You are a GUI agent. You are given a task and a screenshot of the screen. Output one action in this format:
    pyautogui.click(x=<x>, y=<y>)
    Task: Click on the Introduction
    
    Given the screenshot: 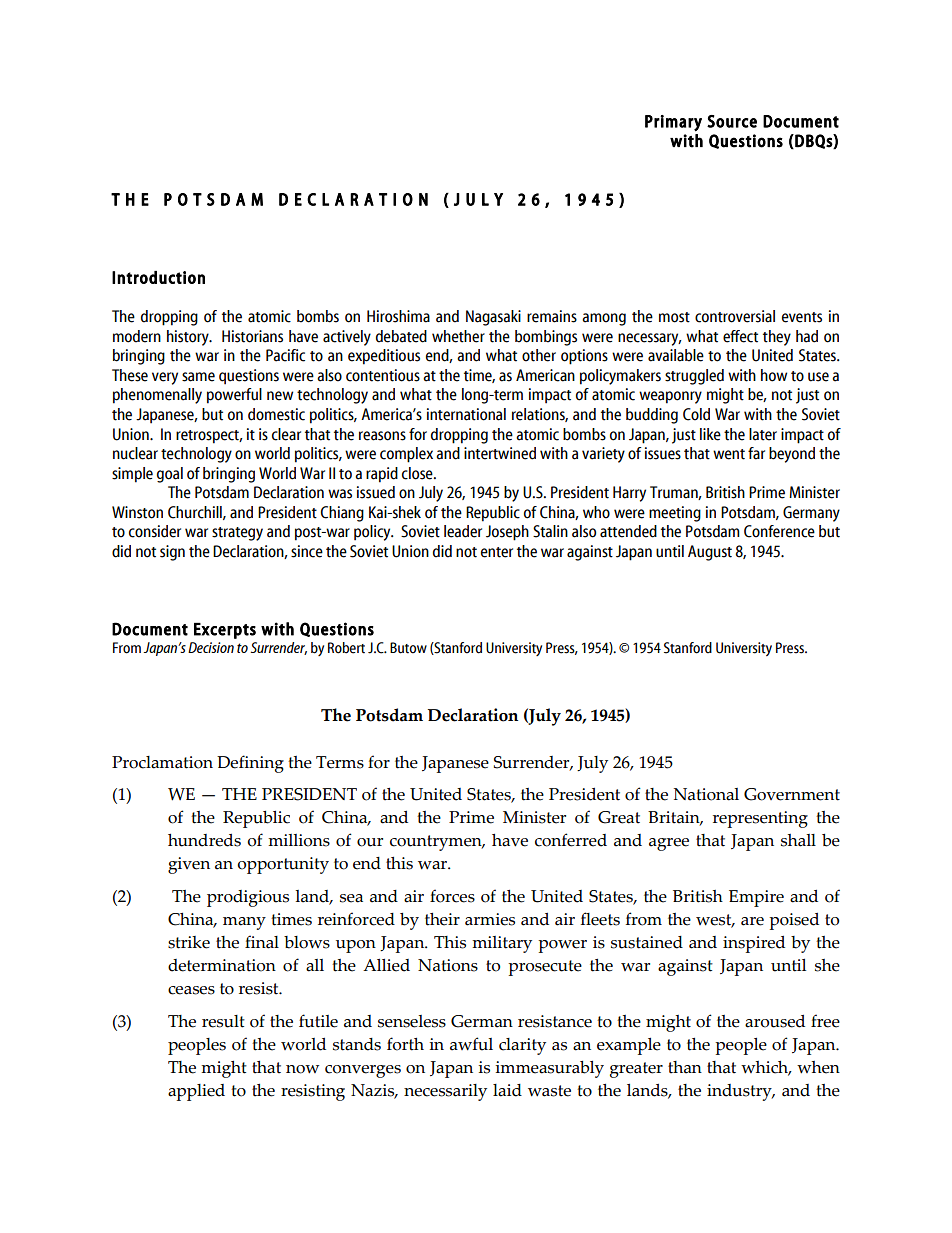 What is the action you would take?
    pyautogui.click(x=158, y=277)
